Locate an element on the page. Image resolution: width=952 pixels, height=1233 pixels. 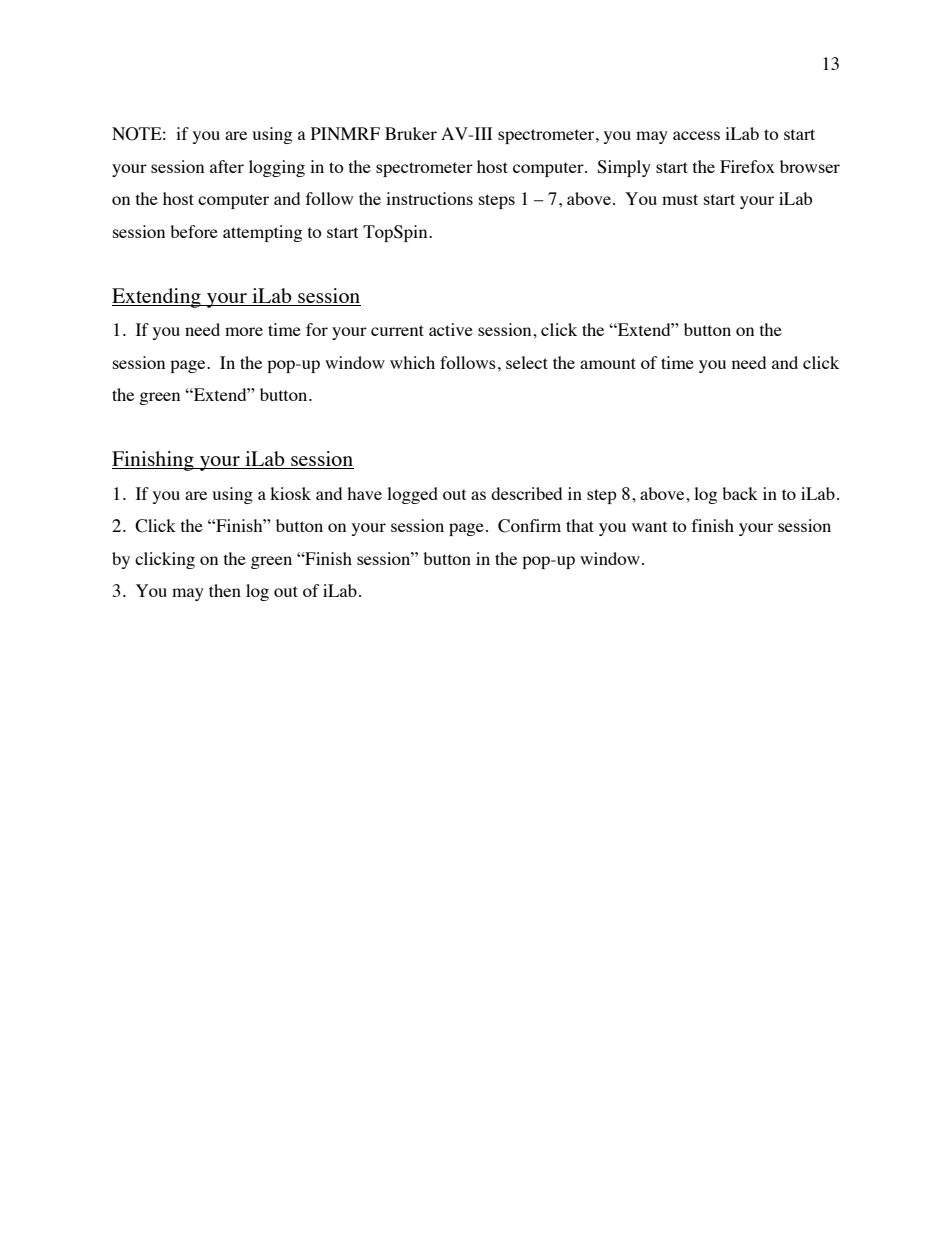
described is located at coordinates (526, 493).
